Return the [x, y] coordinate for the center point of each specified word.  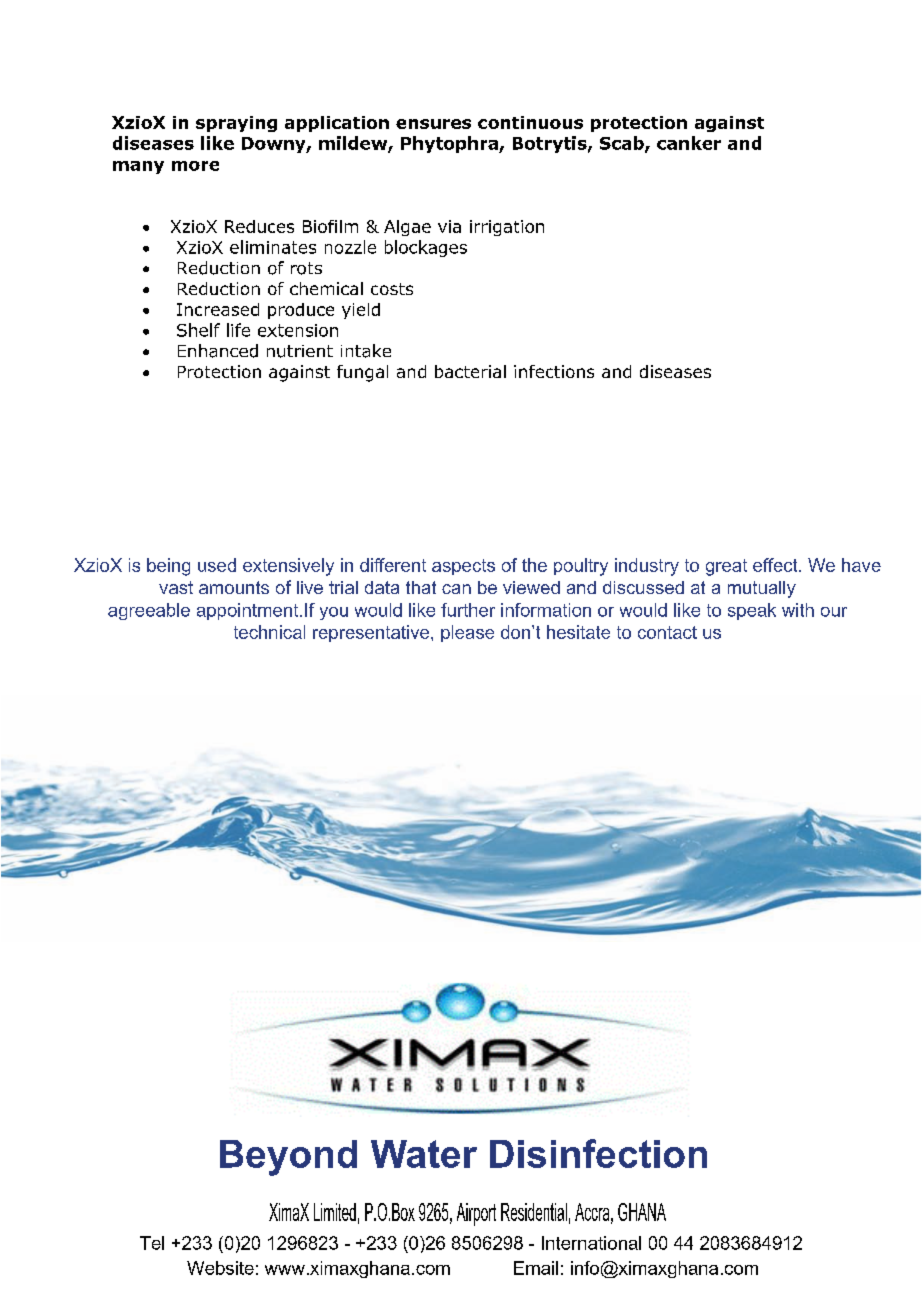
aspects [463, 567]
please [467, 633]
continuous [530, 122]
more [195, 166]
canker [689, 143]
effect [776, 565]
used [217, 565]
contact [667, 632]
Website [220, 1268]
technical [269, 632]
